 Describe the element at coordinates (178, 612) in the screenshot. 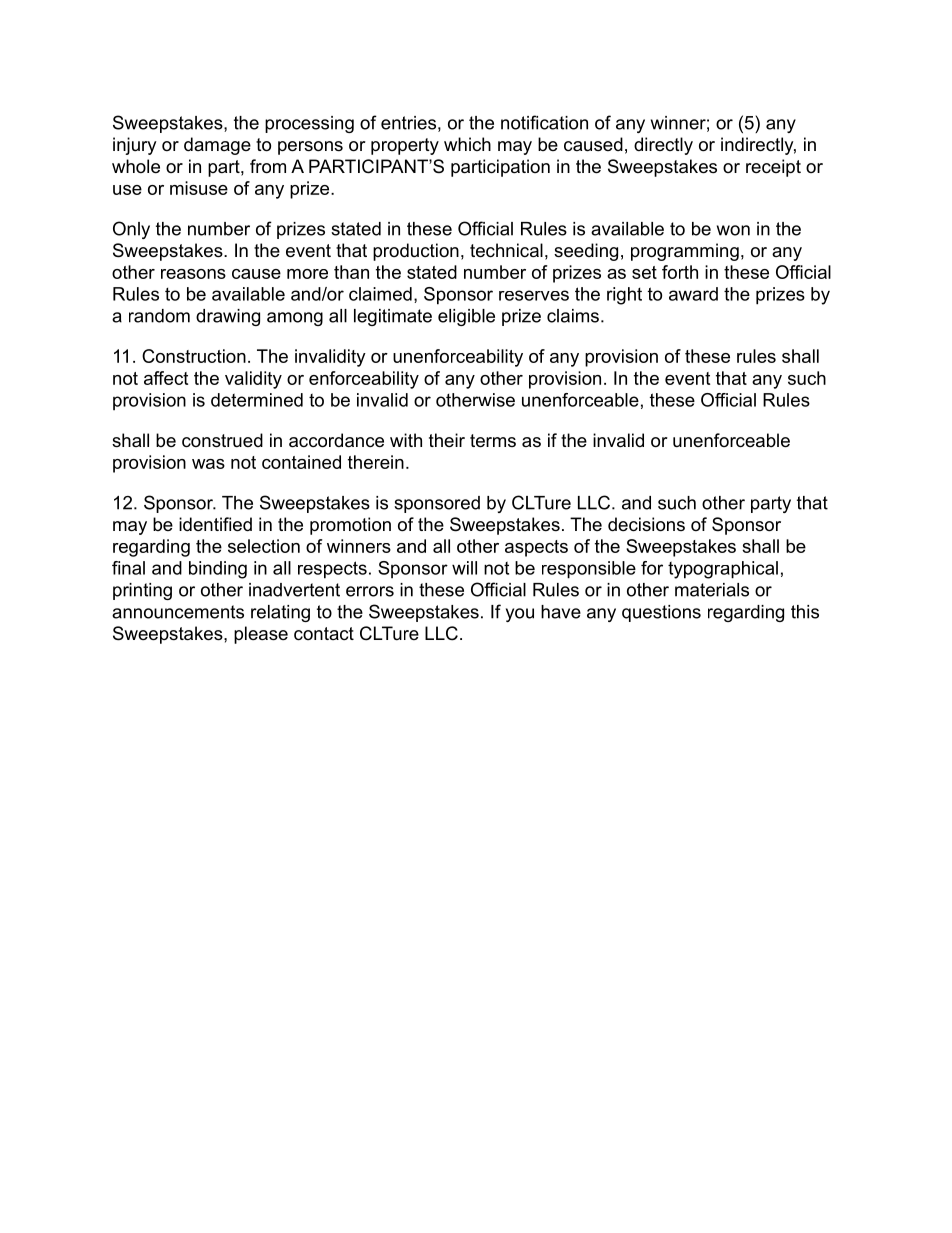

I see `announcements` at that location.
